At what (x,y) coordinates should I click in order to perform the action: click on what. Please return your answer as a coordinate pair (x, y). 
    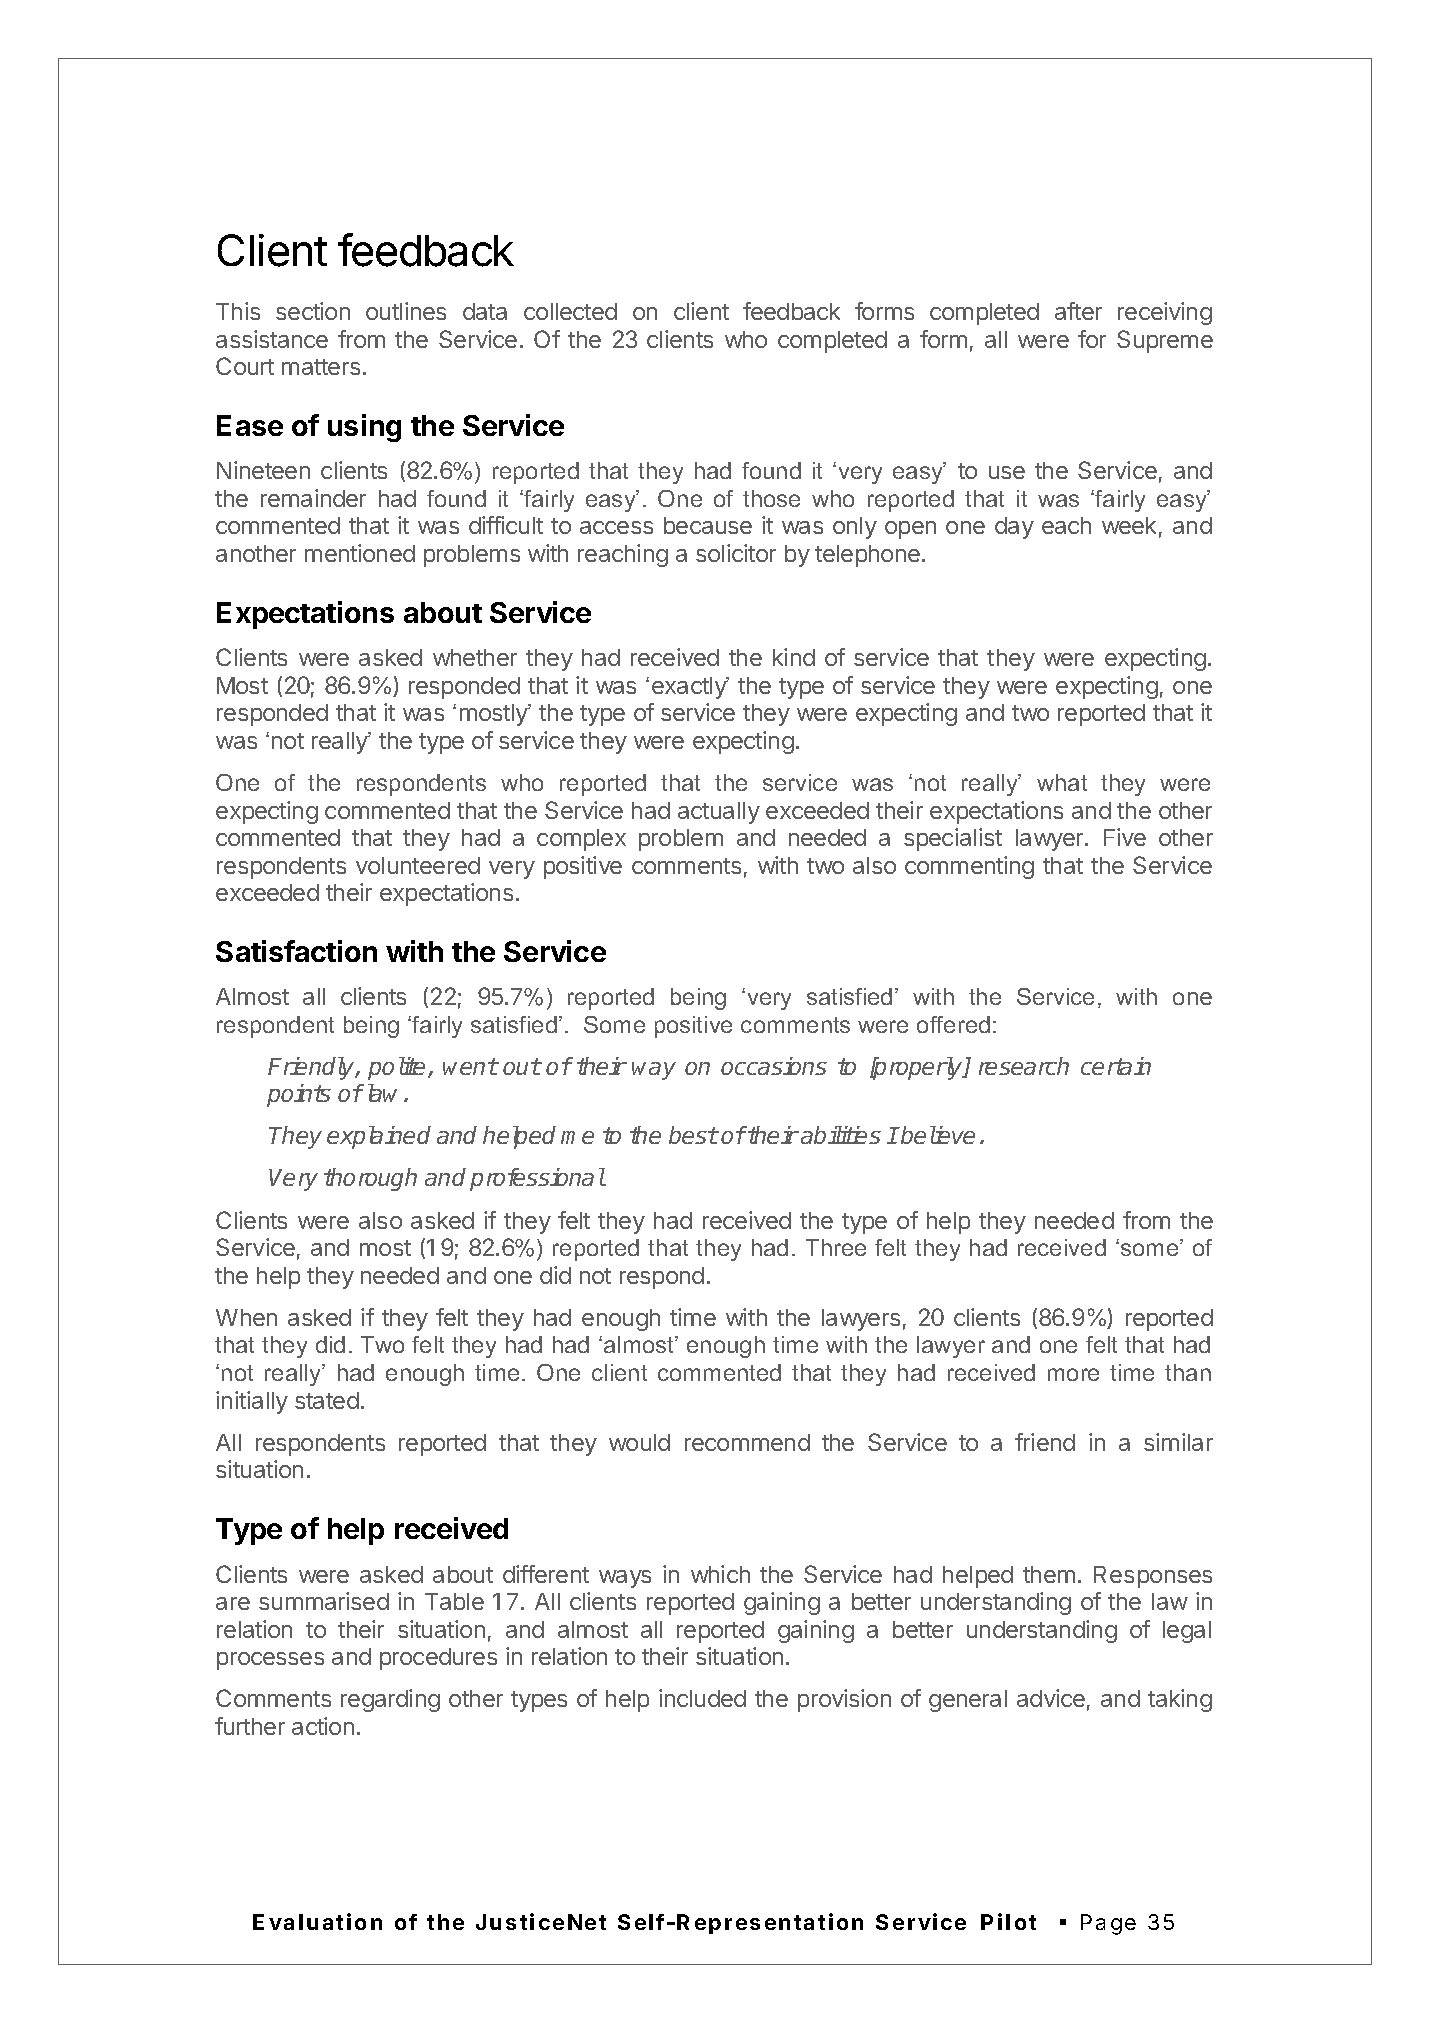
    Looking at the image, I should click on (1062, 782).
